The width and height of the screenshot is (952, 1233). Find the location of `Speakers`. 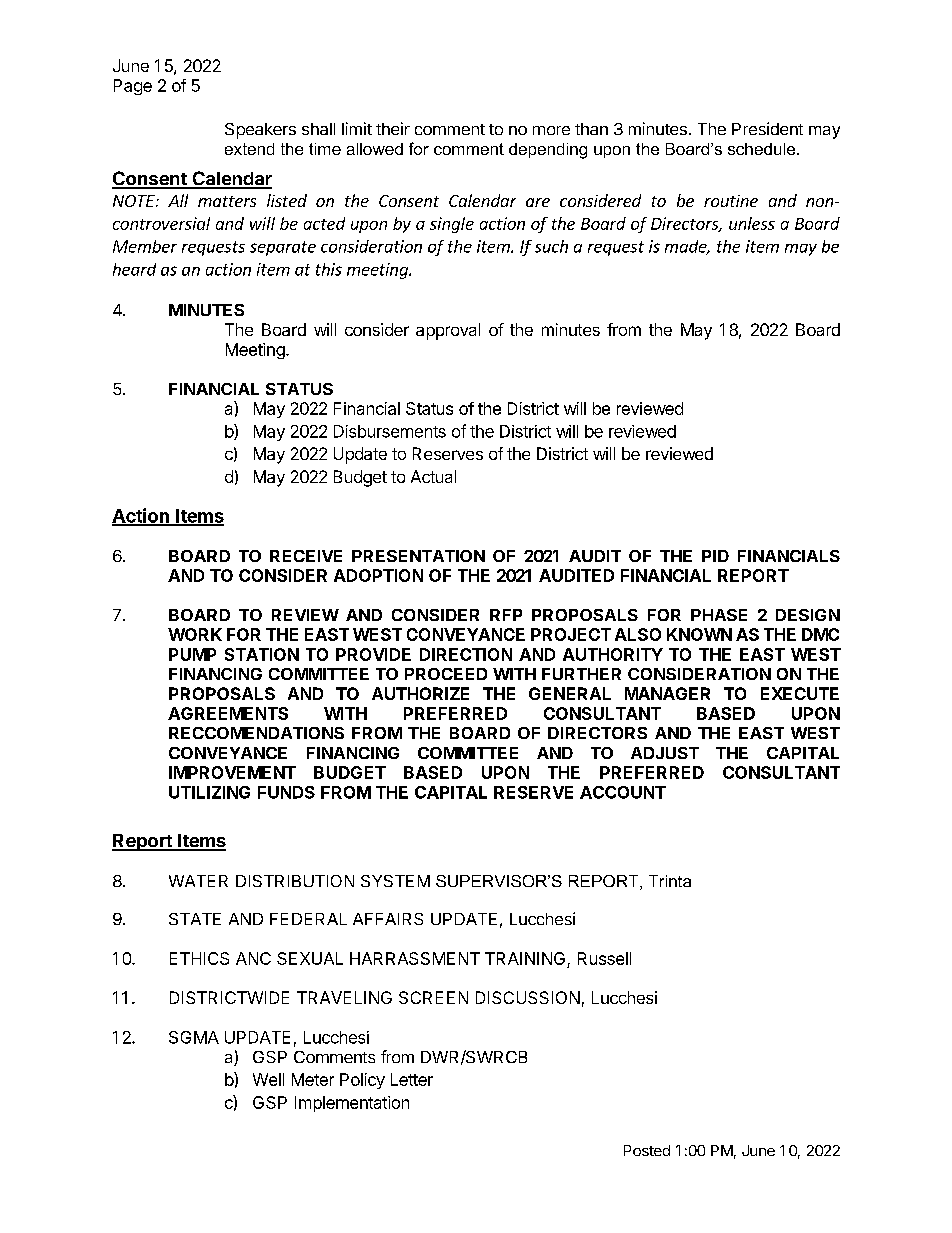

Speakers is located at coordinates (260, 131).
